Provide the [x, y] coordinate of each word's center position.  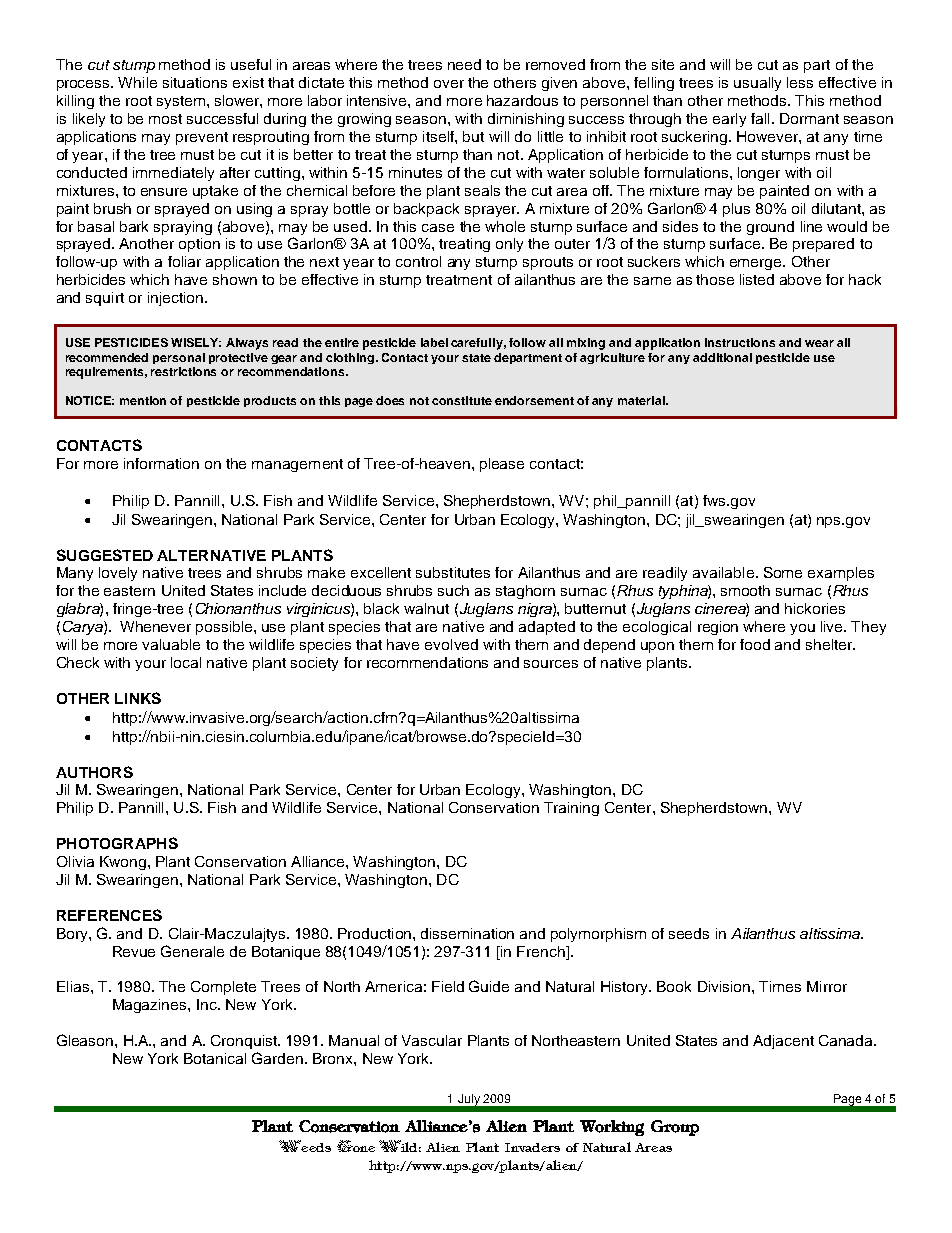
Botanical [215, 1058]
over [449, 84]
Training [571, 809]
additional [722, 357]
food [755, 644]
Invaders [532, 1147]
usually [757, 84]
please [502, 465]
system [181, 102]
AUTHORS [94, 772]
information [161, 463]
